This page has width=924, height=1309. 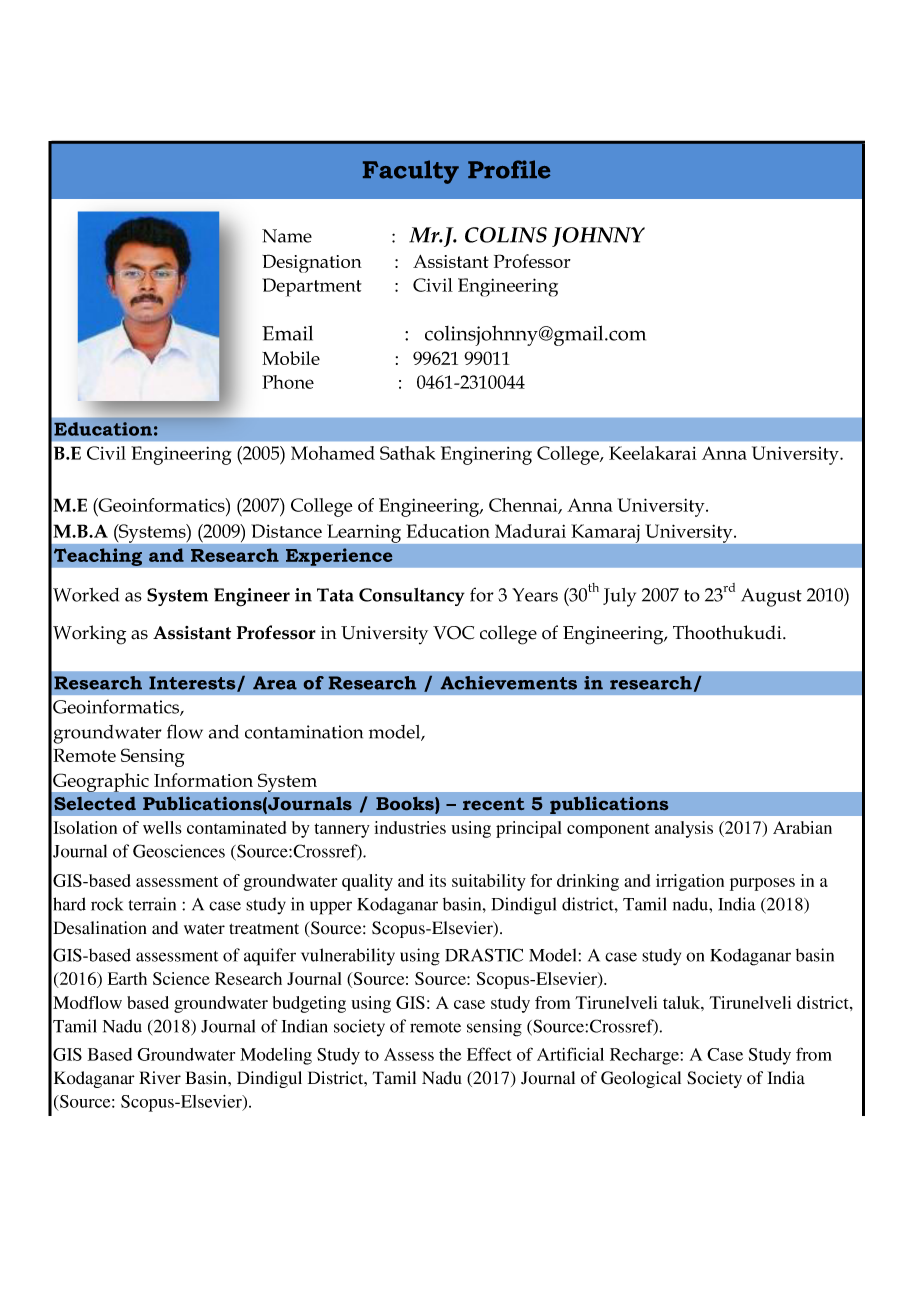 I want to click on analysis, so click(x=684, y=829).
